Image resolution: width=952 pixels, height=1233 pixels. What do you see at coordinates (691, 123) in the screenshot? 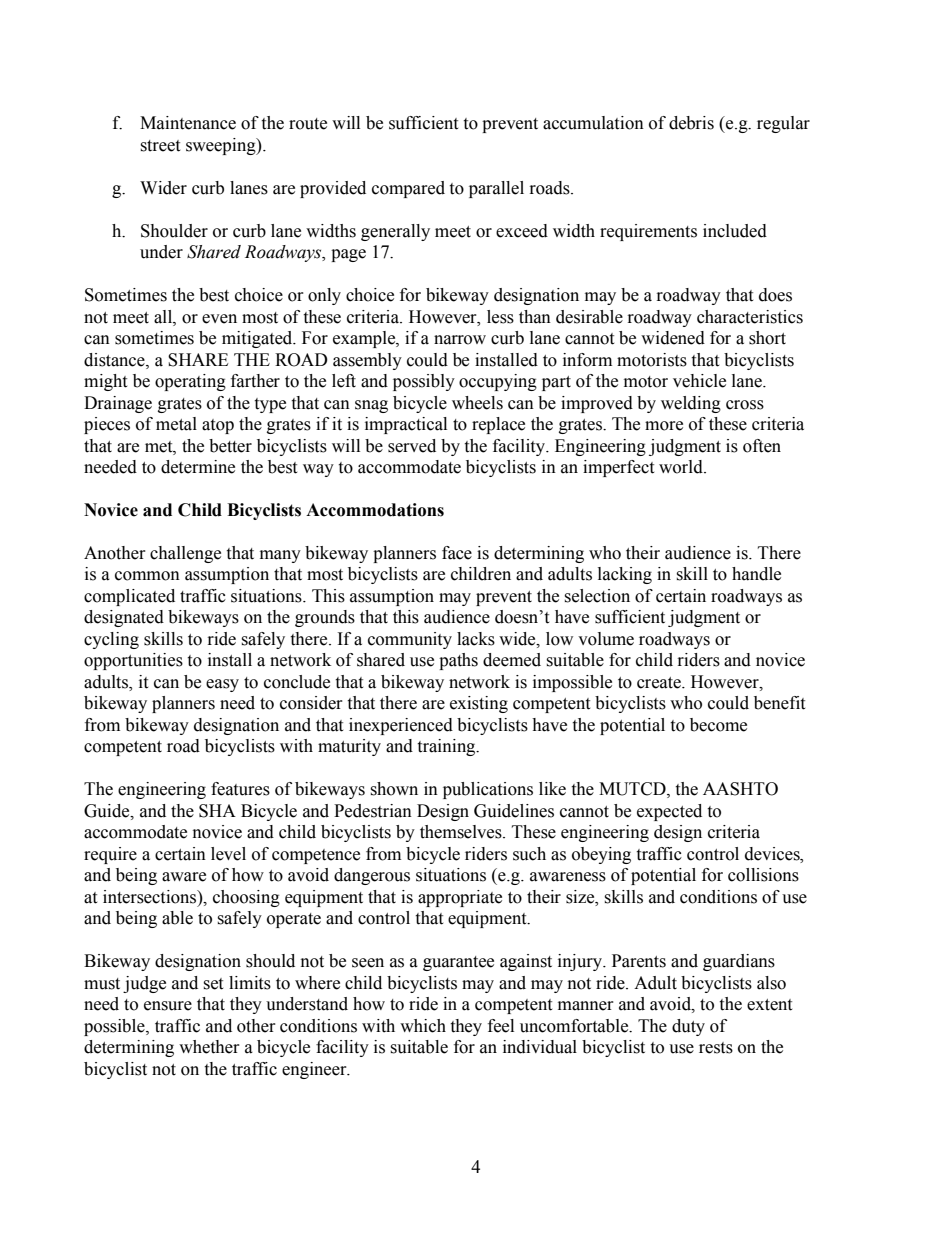
I see `debris` at bounding box center [691, 123].
